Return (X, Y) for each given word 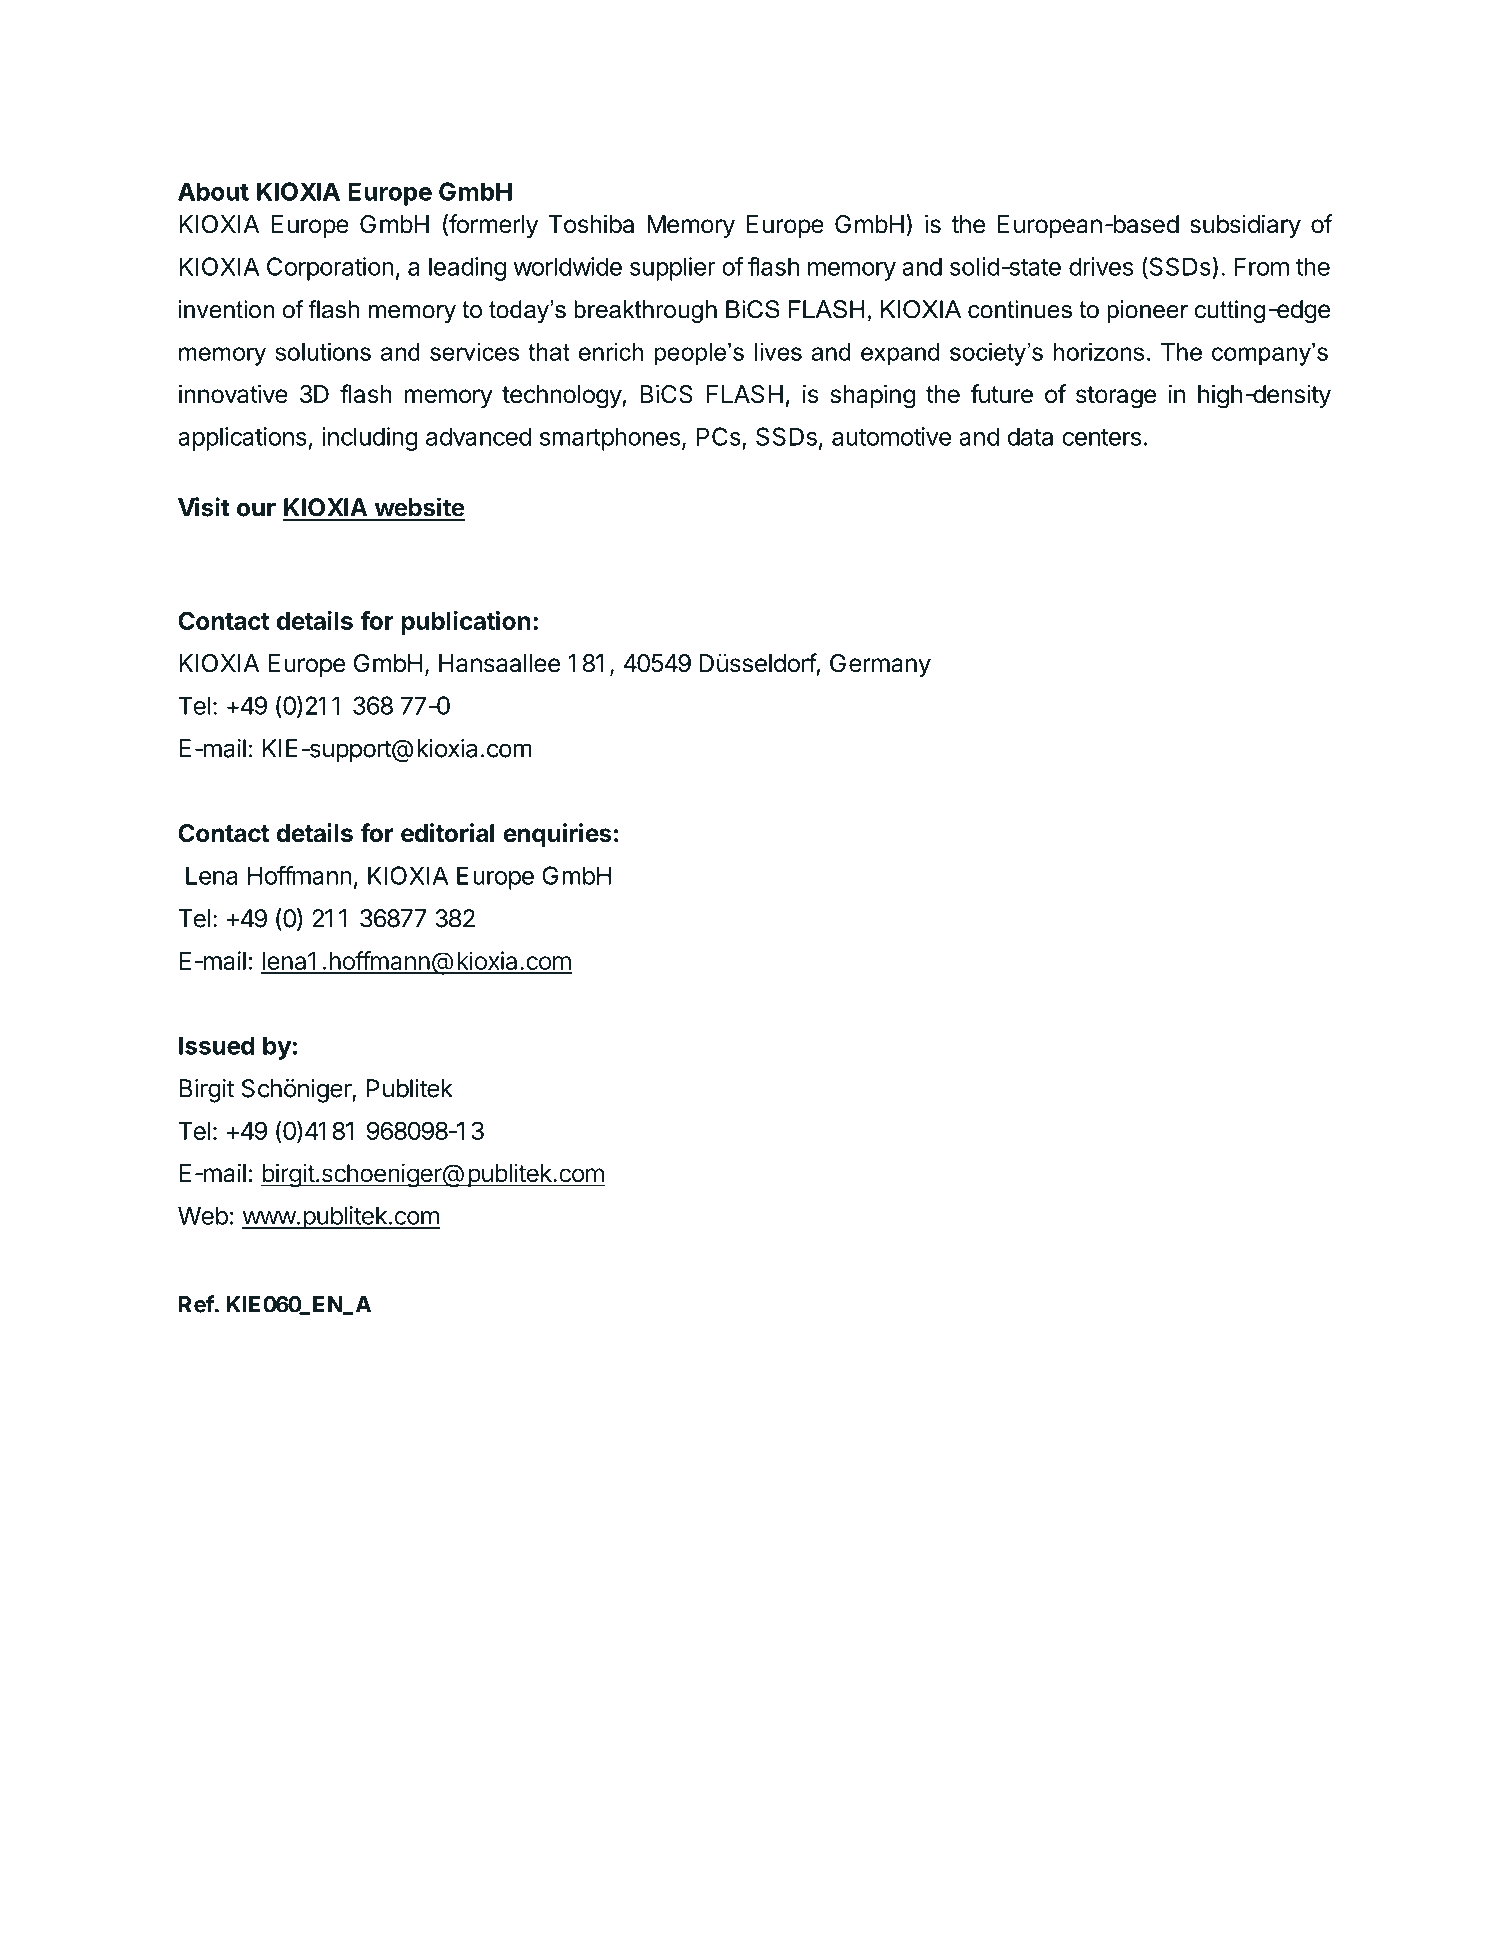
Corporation (330, 269)
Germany (880, 665)
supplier (673, 269)
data (1030, 436)
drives (1101, 266)
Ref (196, 1304)
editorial (447, 833)
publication (466, 623)
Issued (216, 1045)
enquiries (557, 835)
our (256, 509)
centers (1101, 437)
